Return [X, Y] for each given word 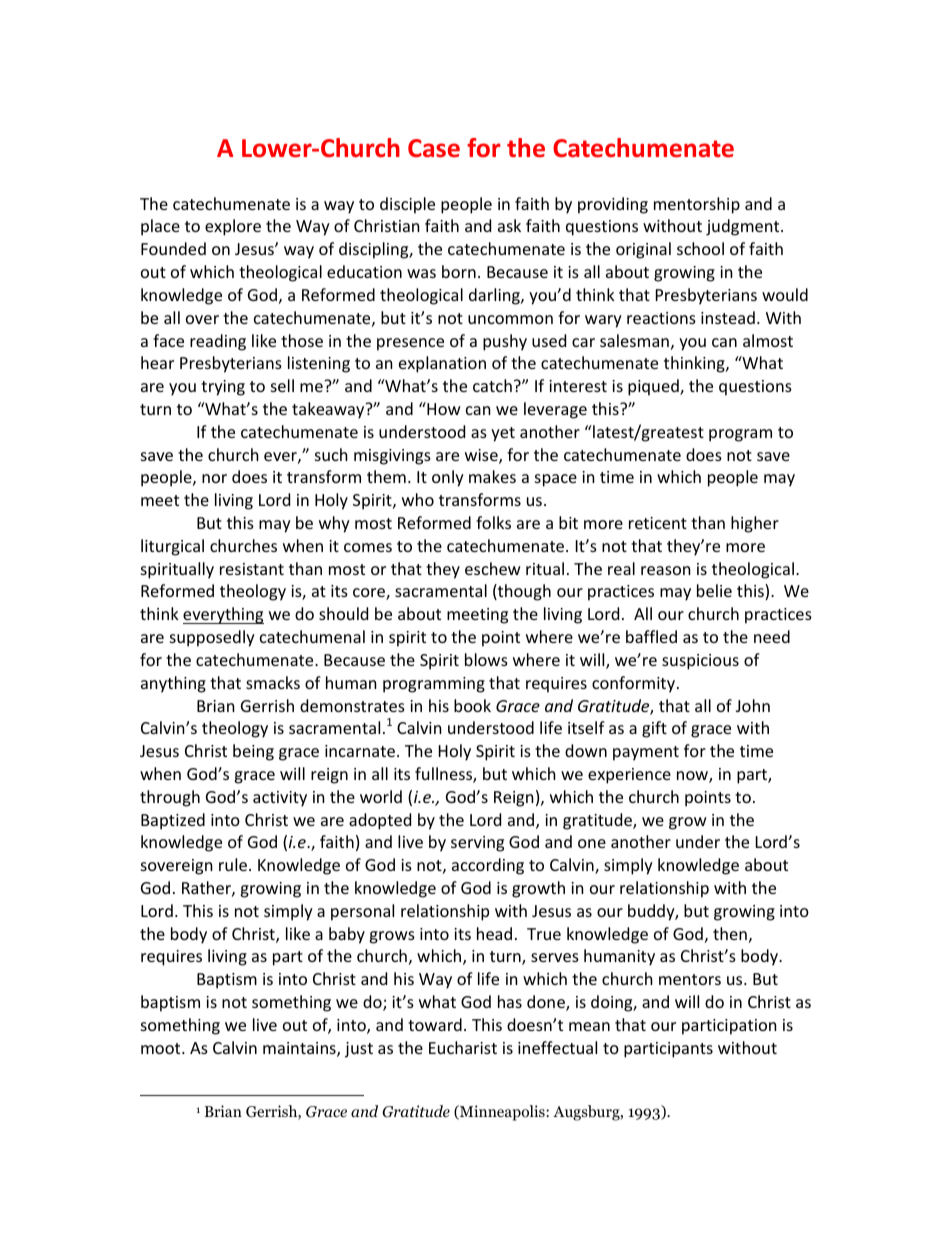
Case [434, 148]
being [253, 752]
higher [755, 524]
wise [482, 456]
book [472, 705]
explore [233, 227]
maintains [300, 1049]
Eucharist [463, 1047]
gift [654, 729]
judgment [744, 227]
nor [214, 478]
